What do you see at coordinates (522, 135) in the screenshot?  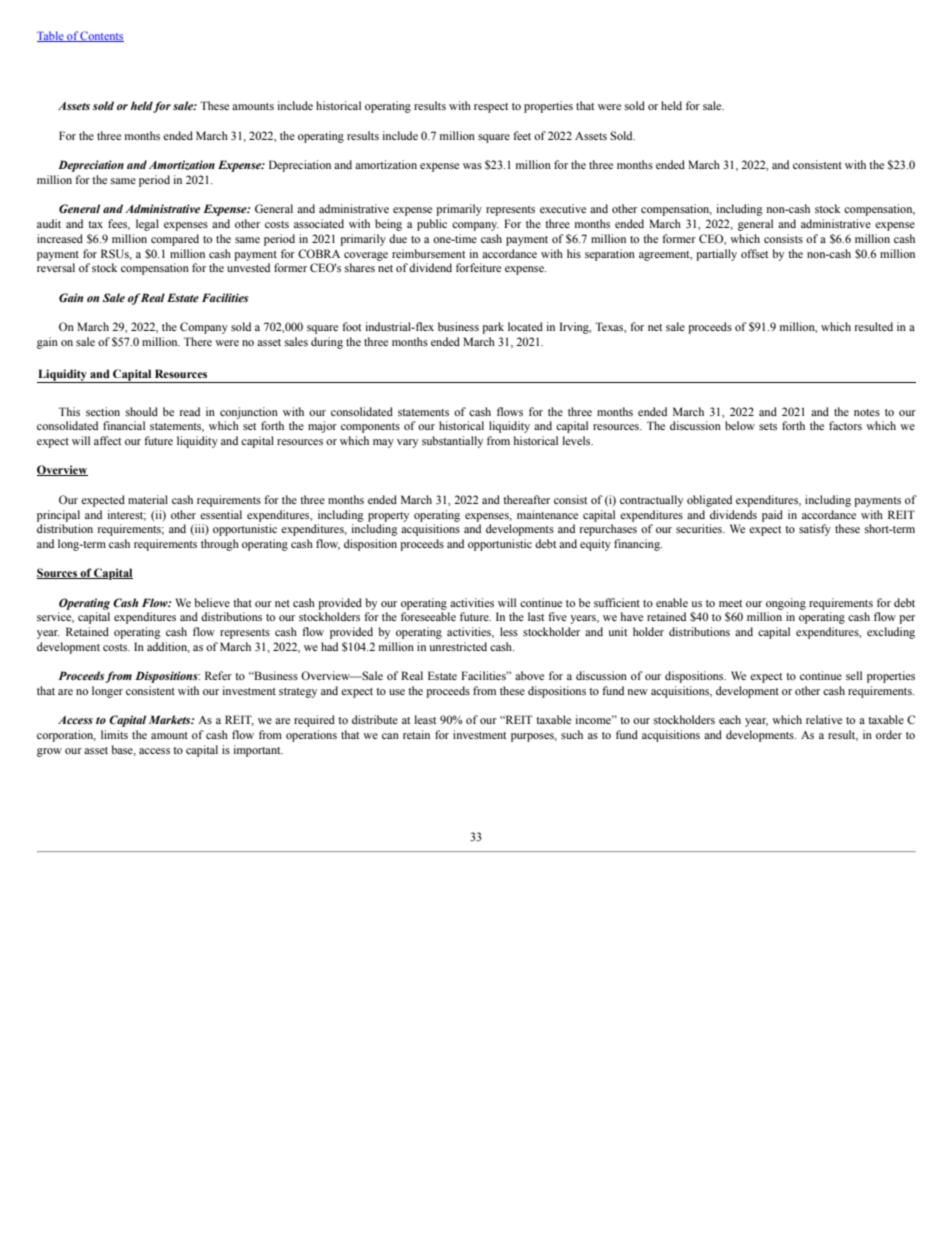 I see `feet` at bounding box center [522, 135].
